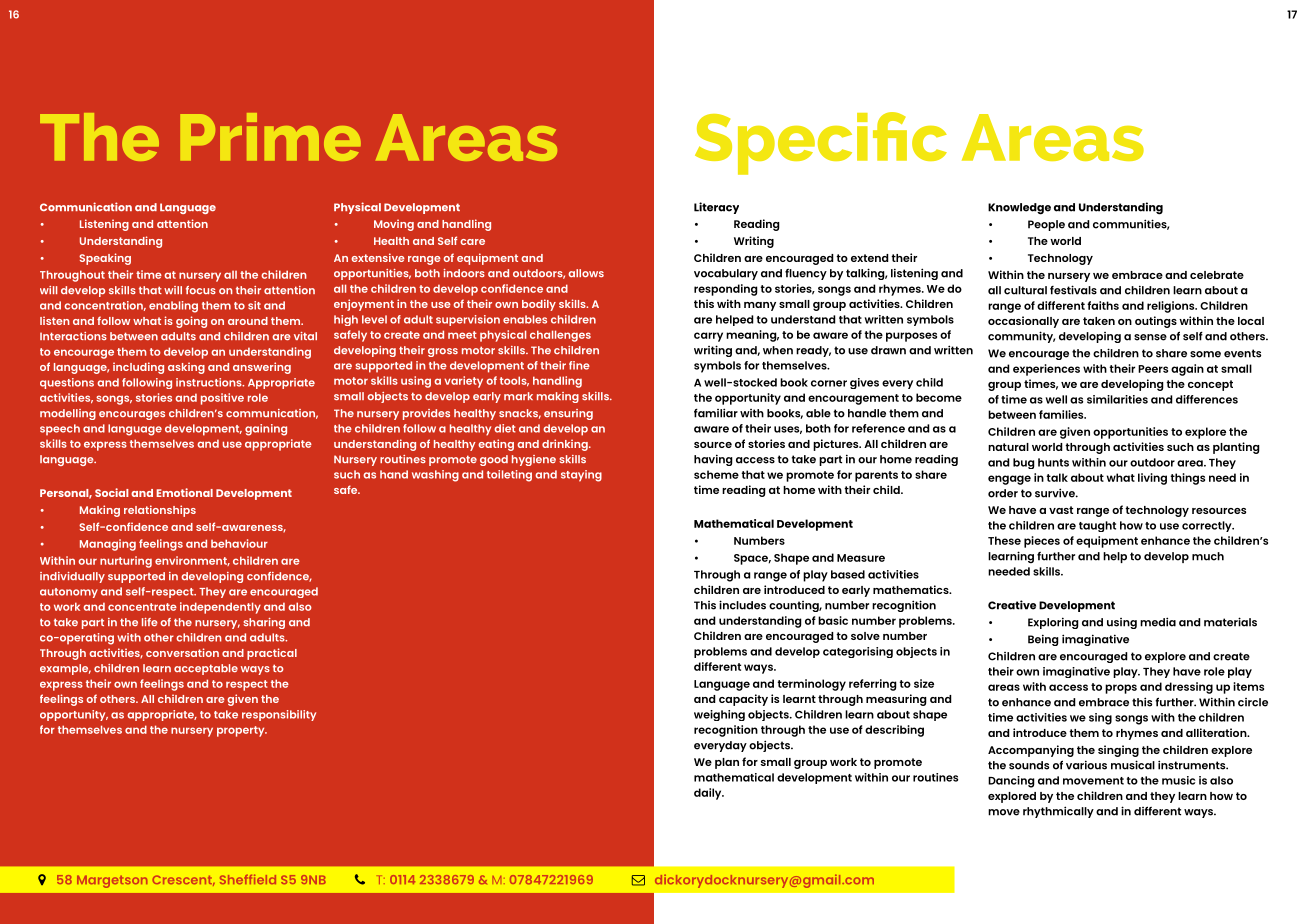  Describe the element at coordinates (150, 622) in the image. I see `life` at that location.
